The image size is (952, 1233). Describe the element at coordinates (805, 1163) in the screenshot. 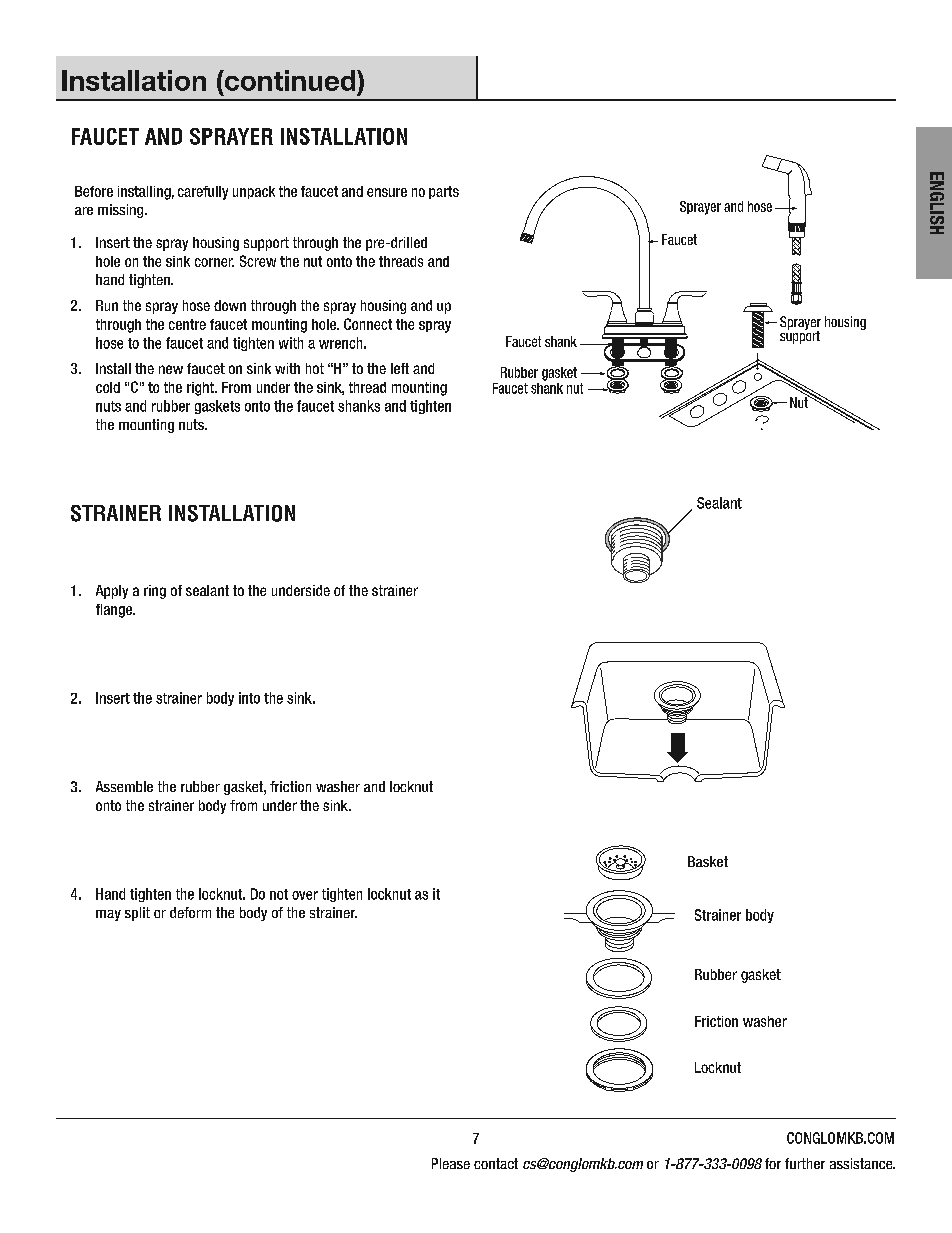

I see `further` at that location.
